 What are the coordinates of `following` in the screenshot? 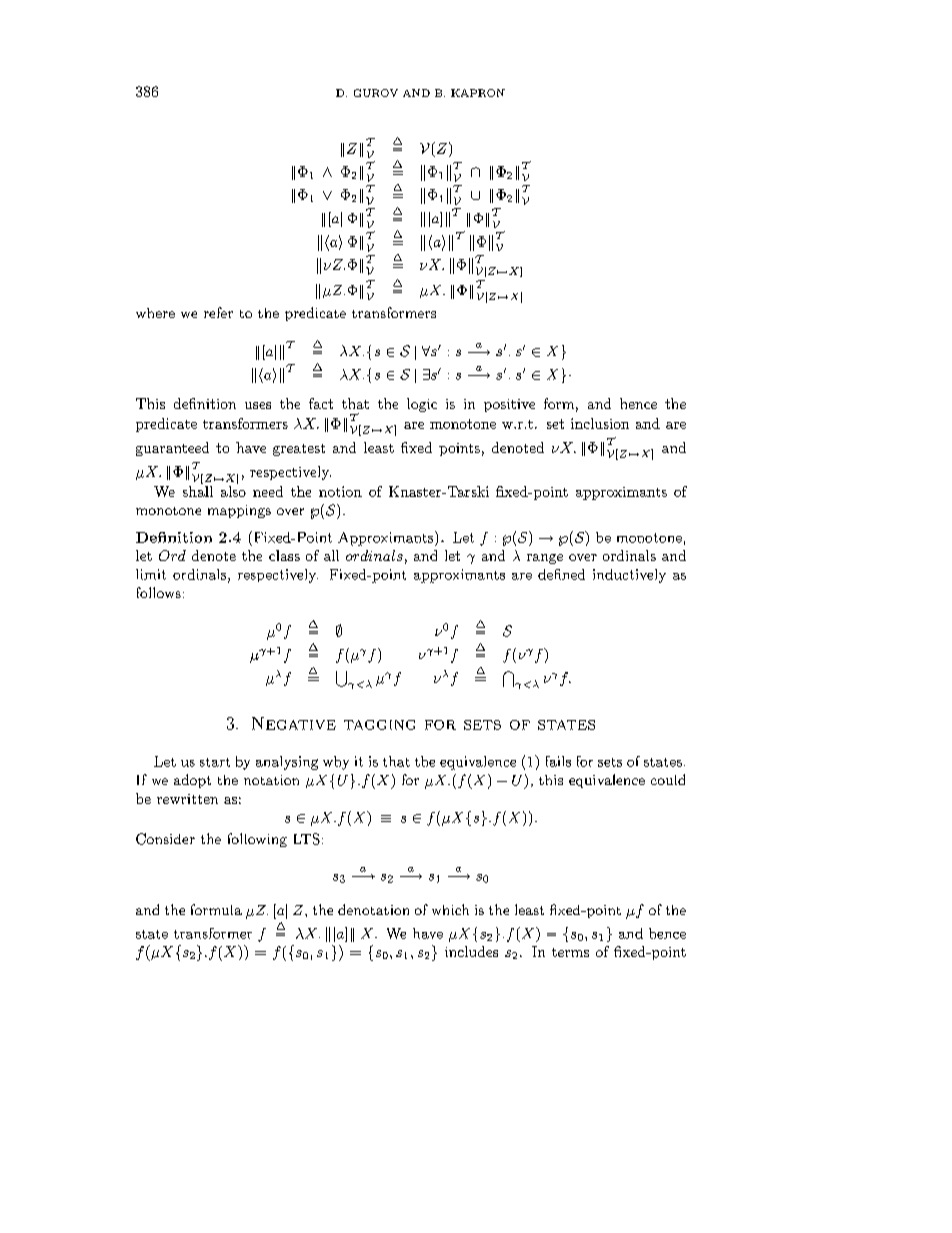 It's located at (257, 840).
